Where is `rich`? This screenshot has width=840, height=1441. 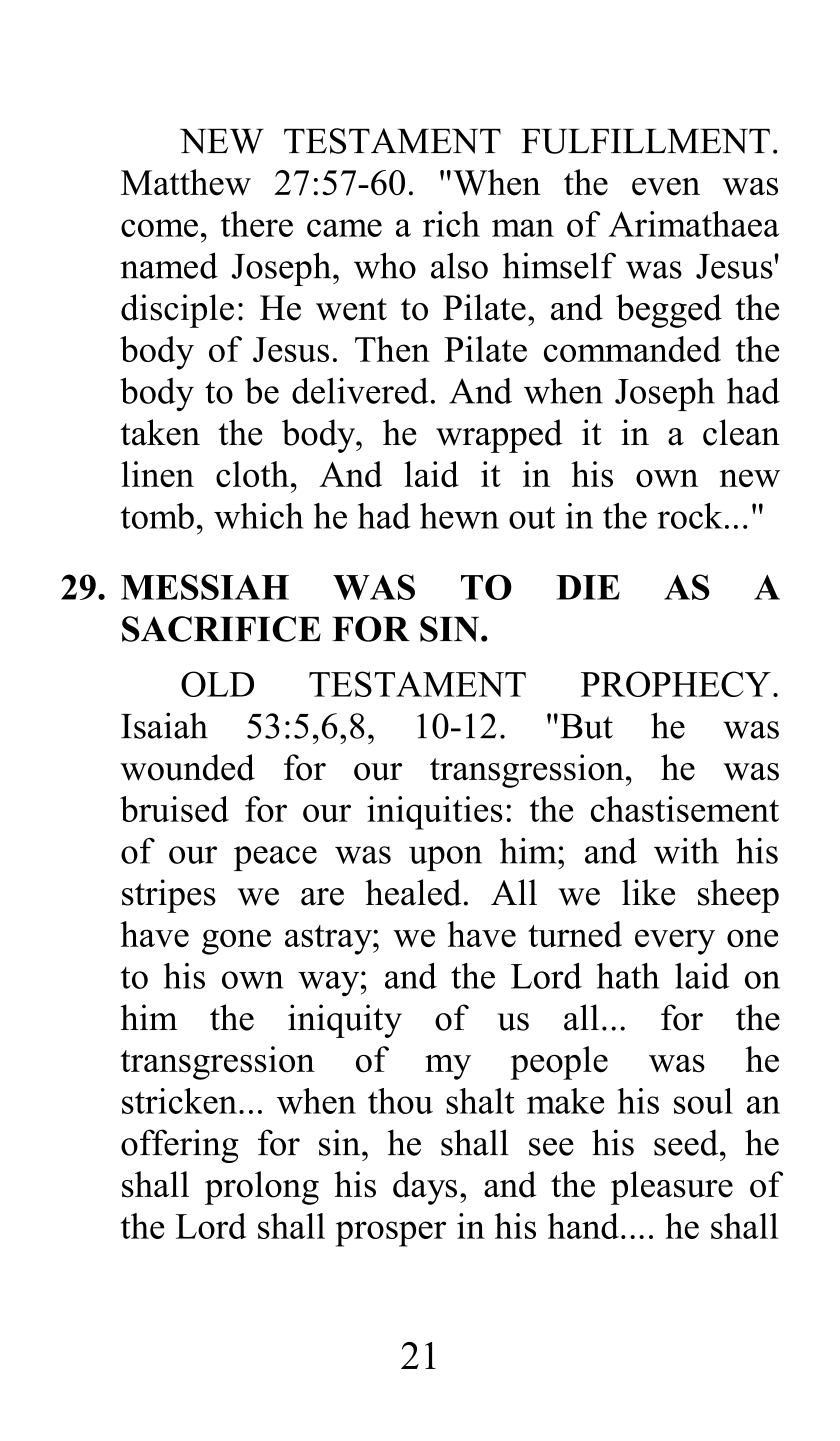
rich is located at coordinates (451, 224).
